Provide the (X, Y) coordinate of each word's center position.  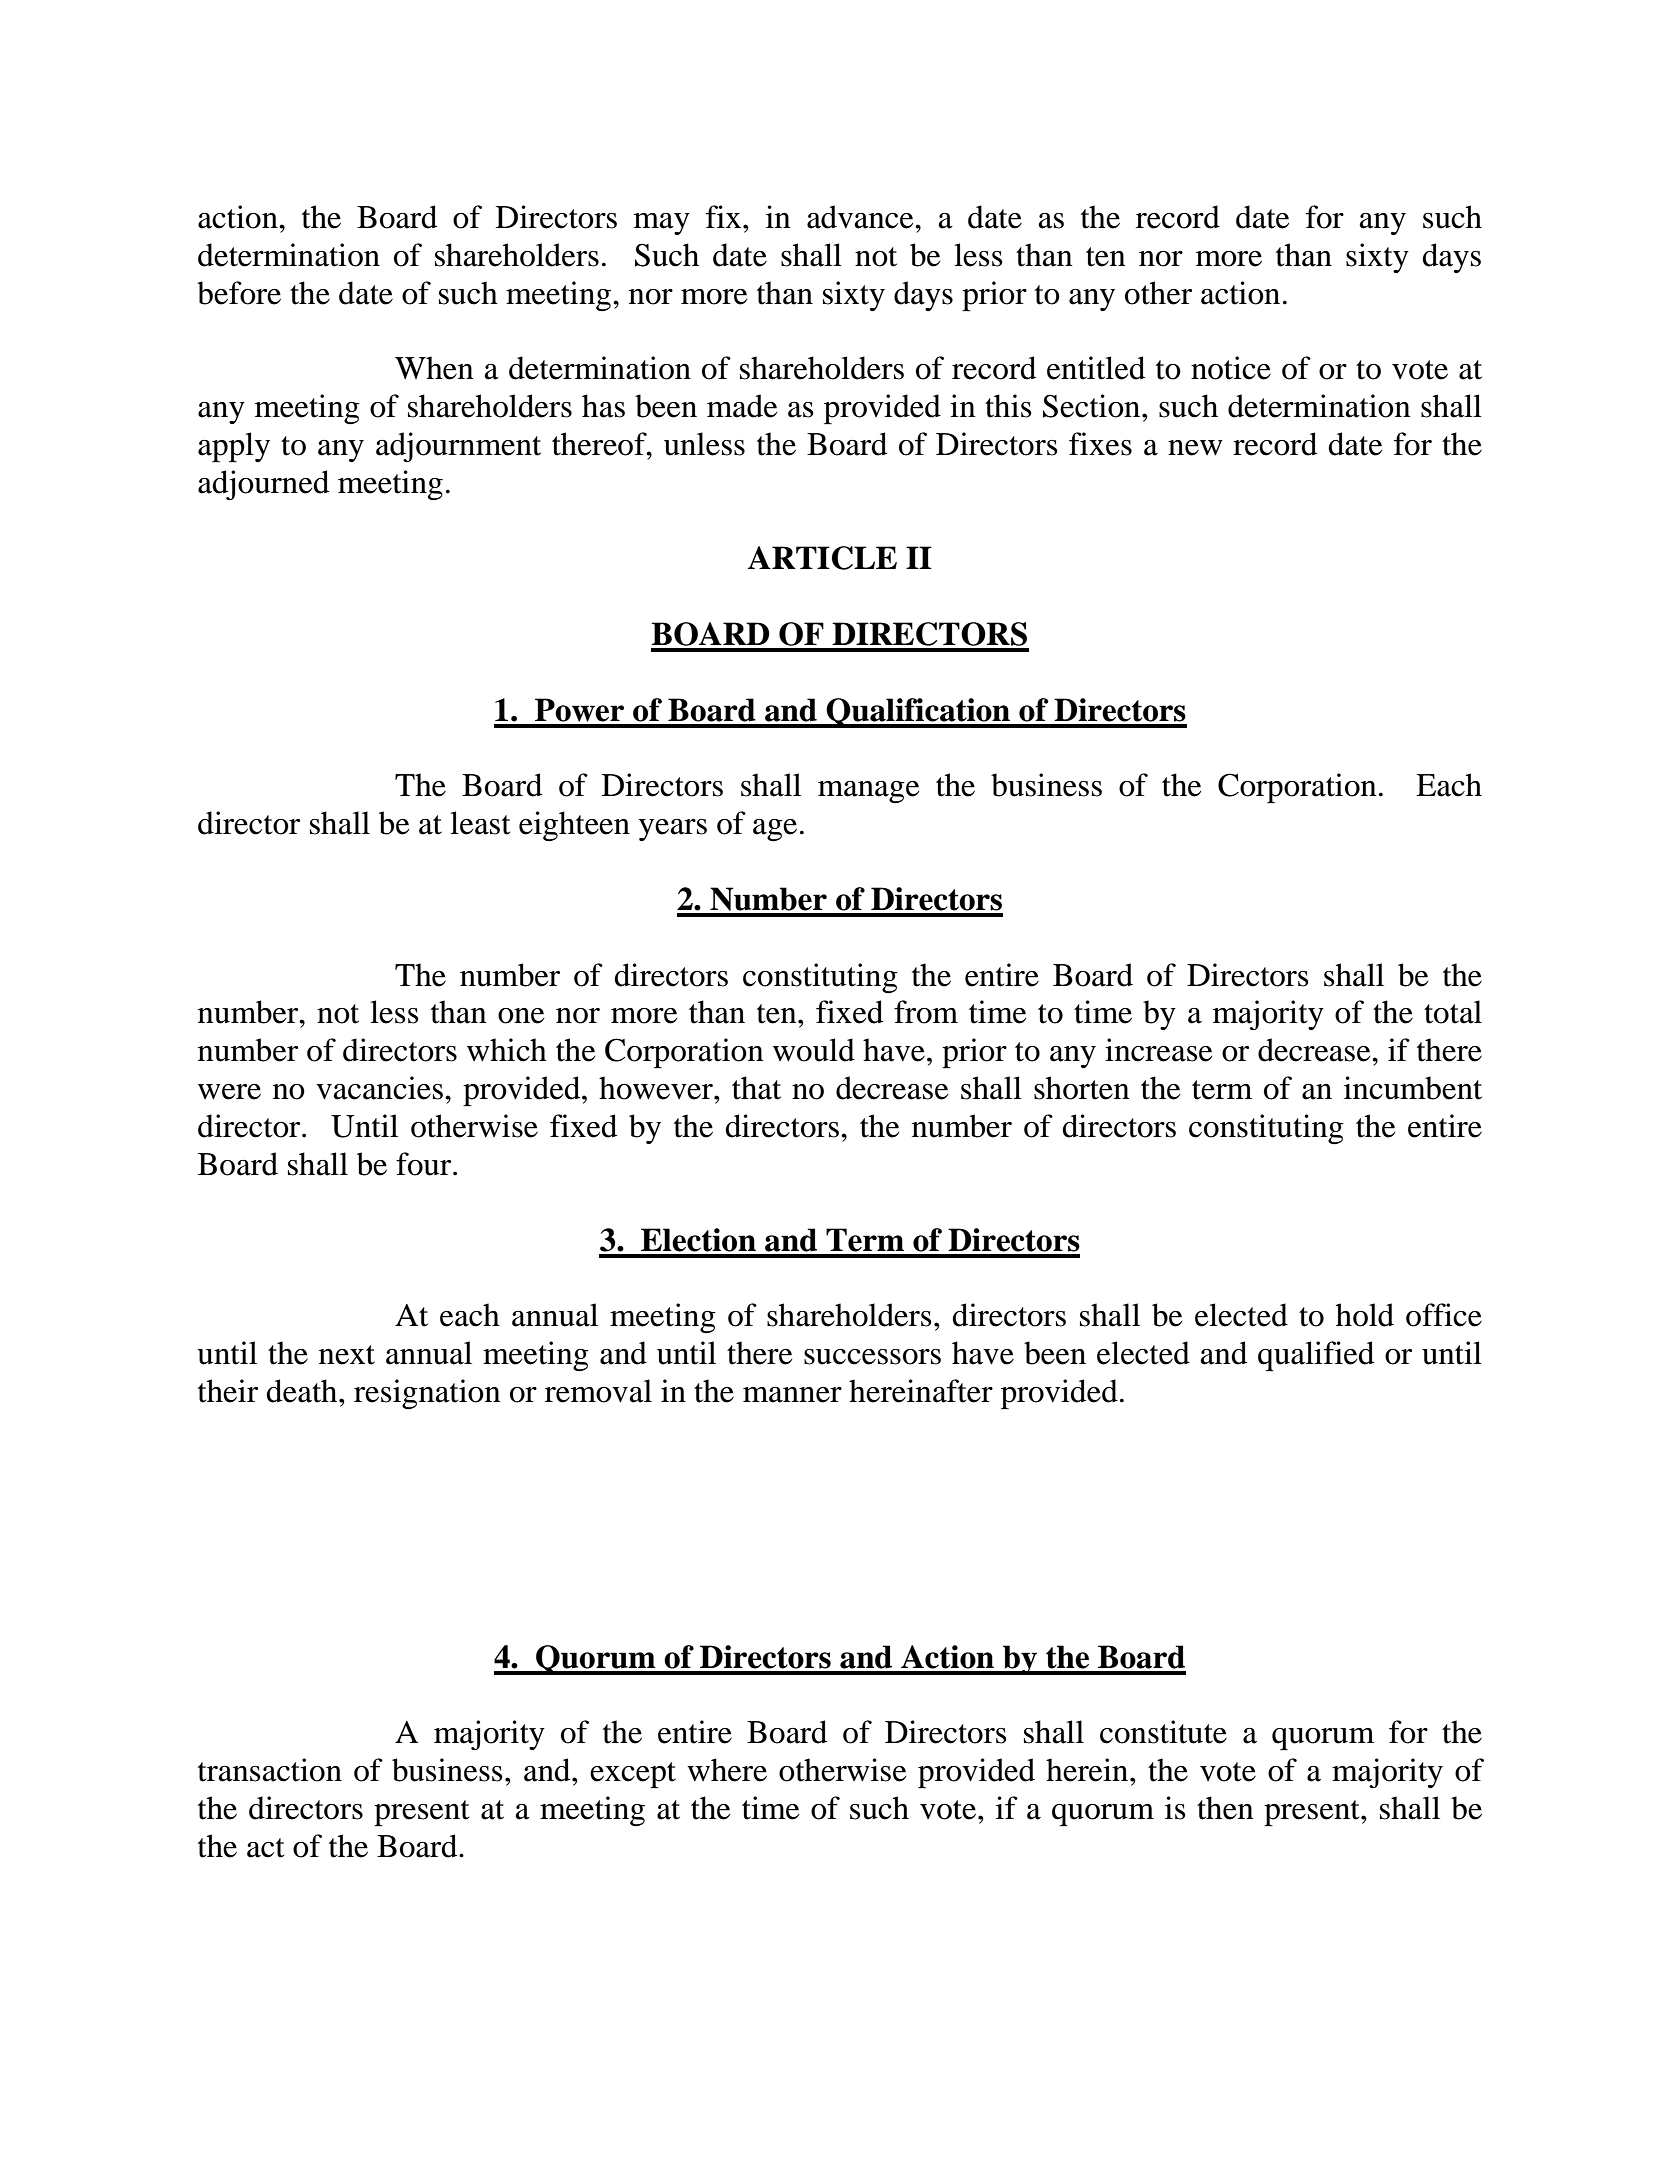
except (633, 1775)
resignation (427, 1394)
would (814, 1050)
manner (792, 1395)
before (239, 293)
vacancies (379, 1088)
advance (861, 217)
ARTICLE (822, 558)
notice (1231, 368)
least (480, 823)
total (1453, 1012)
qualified (1316, 1356)
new (1195, 448)
